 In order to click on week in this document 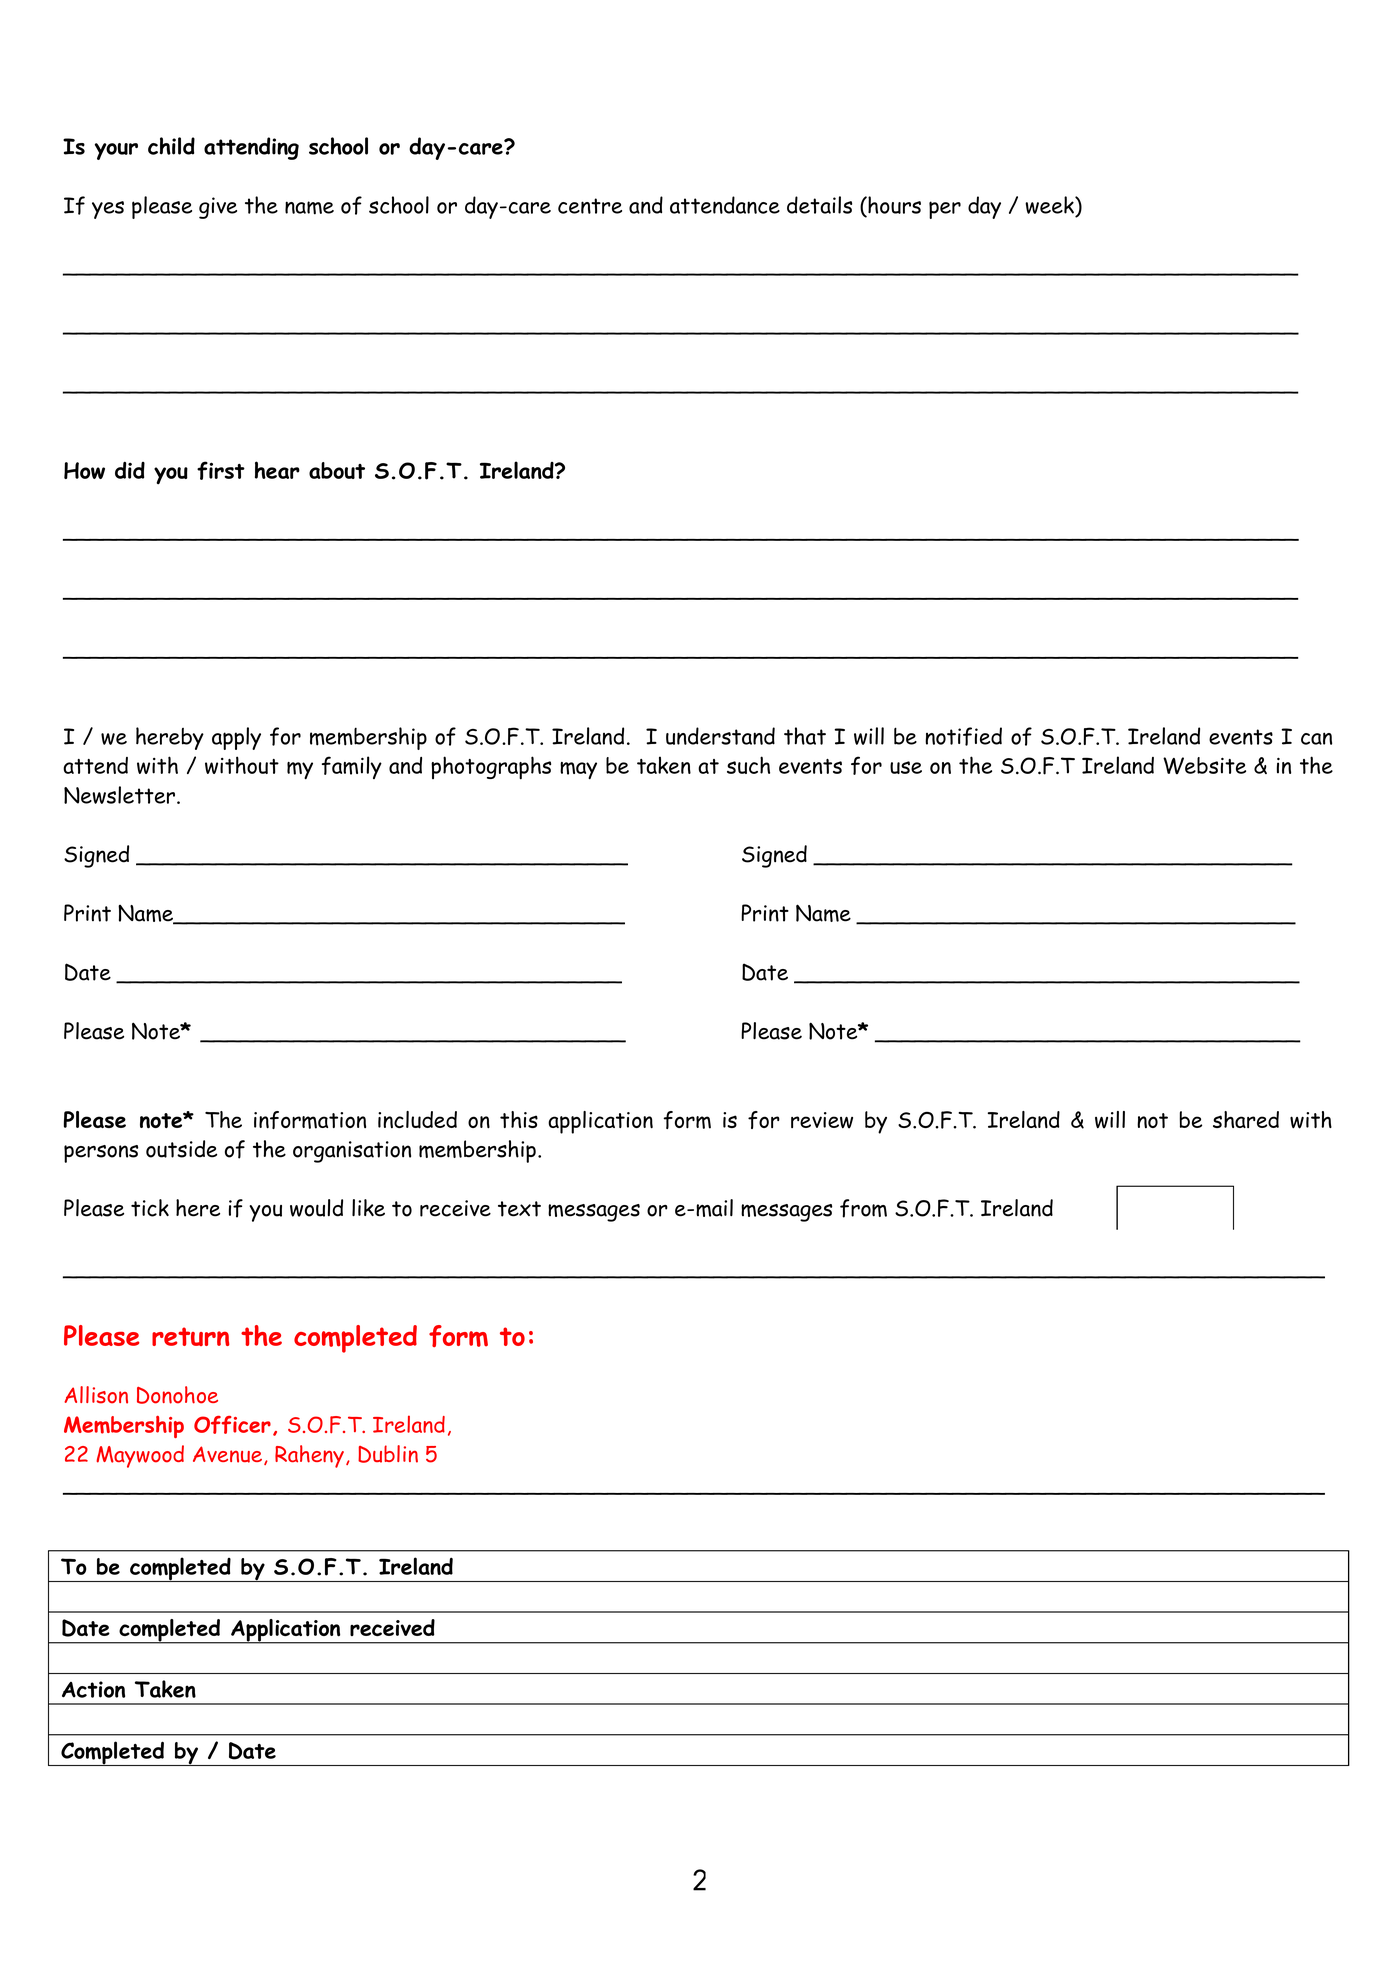, I will do `click(1050, 205)`.
